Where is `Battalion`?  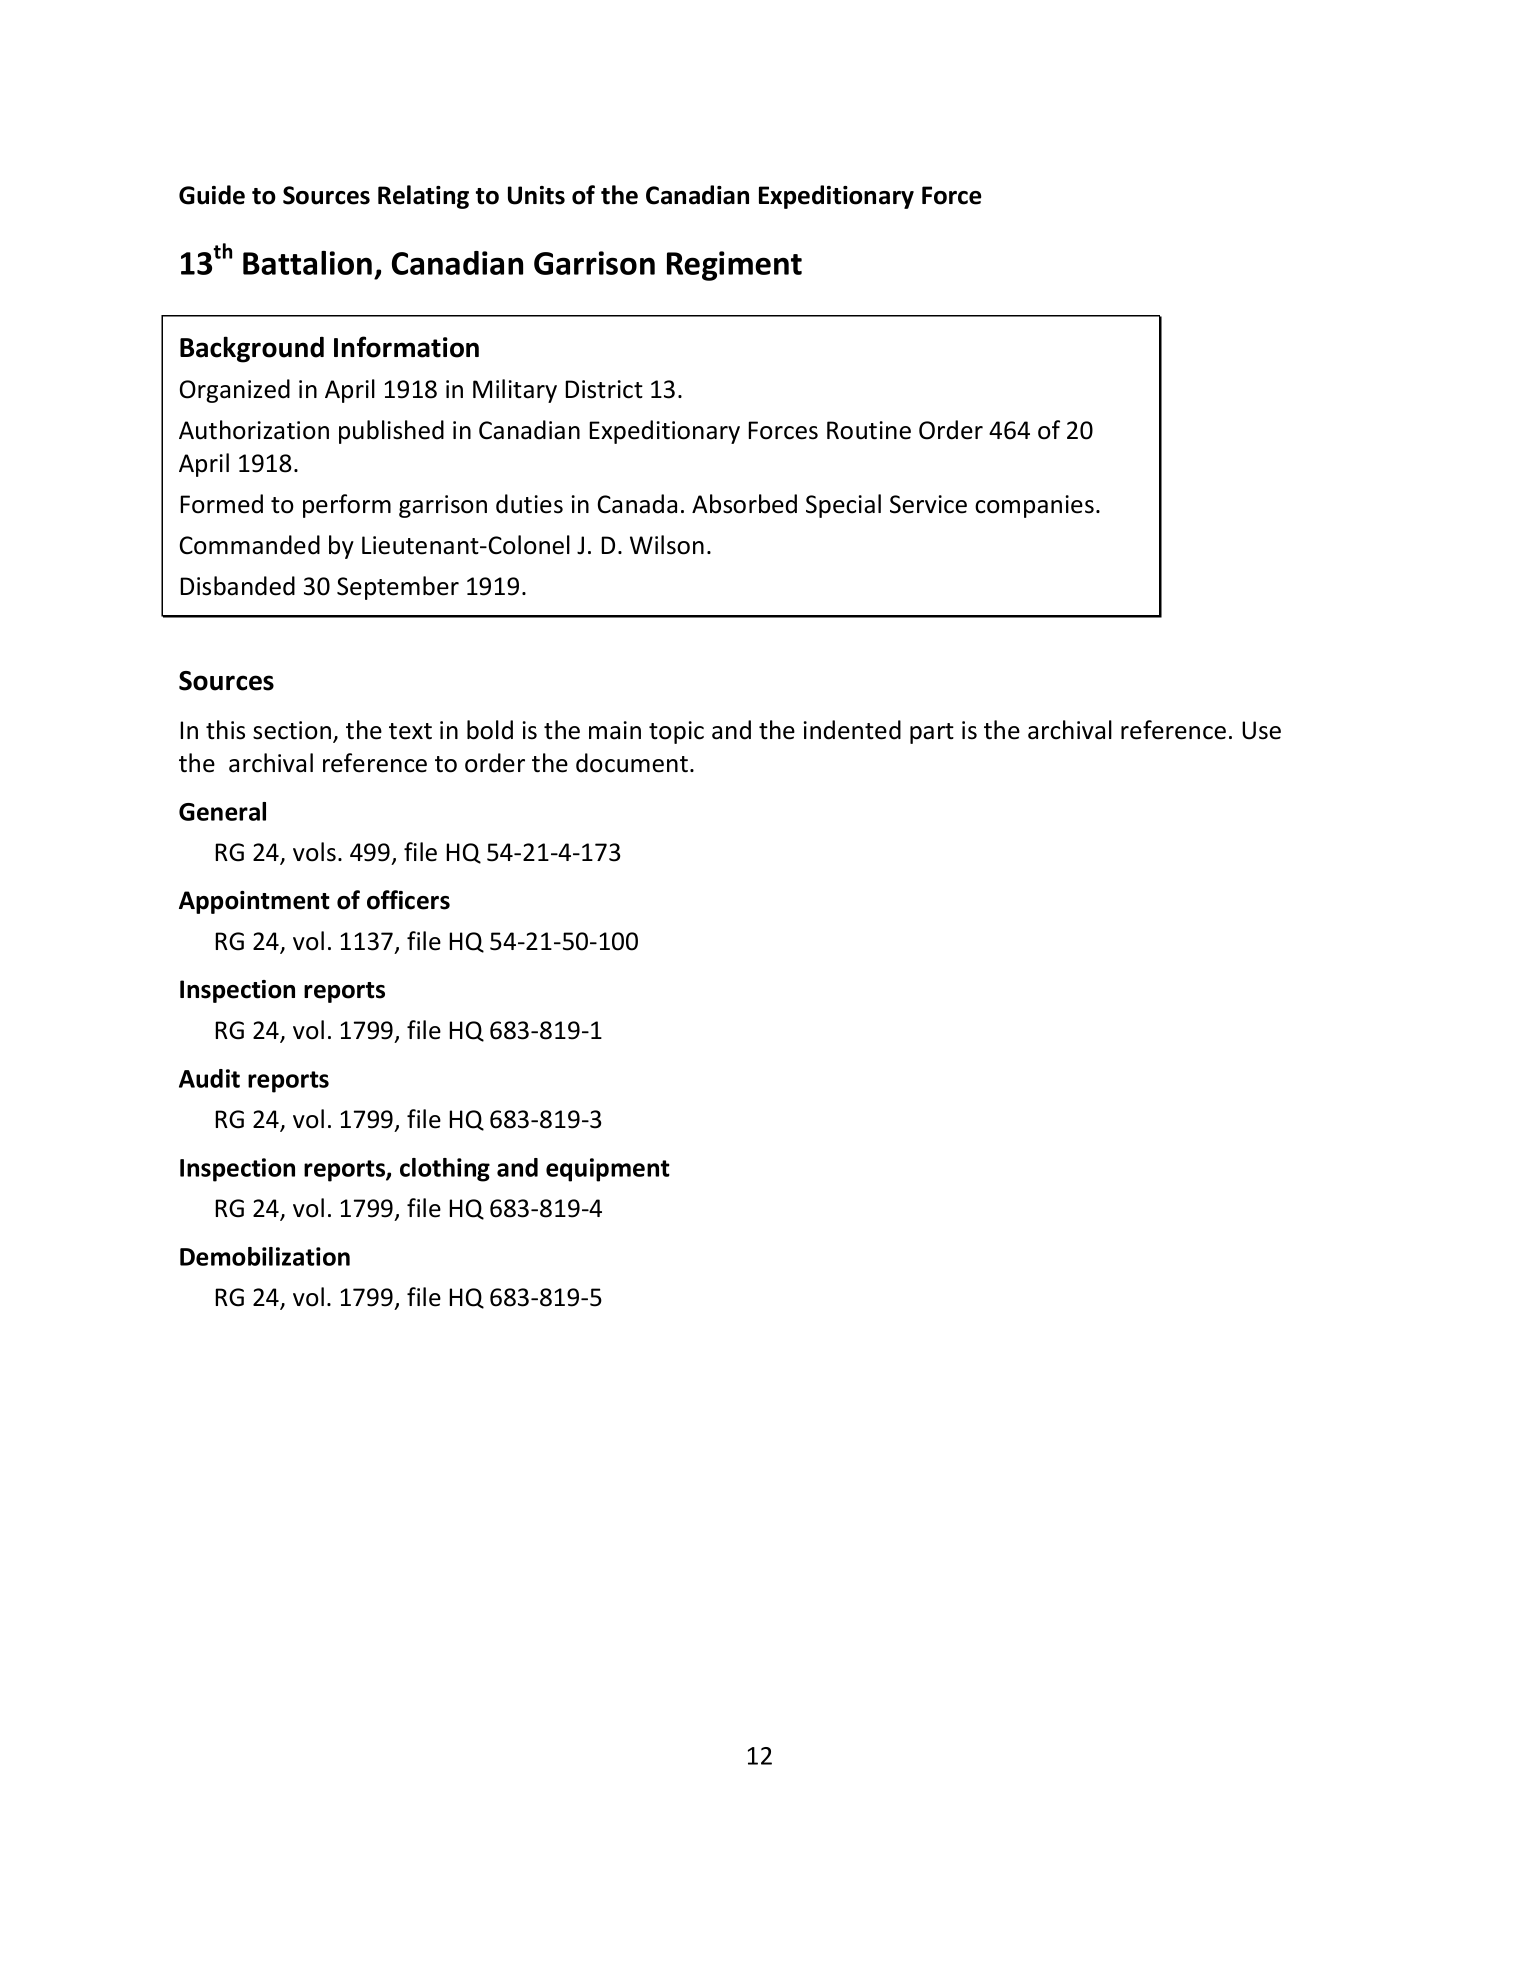
Battalion is located at coordinates (307, 263).
